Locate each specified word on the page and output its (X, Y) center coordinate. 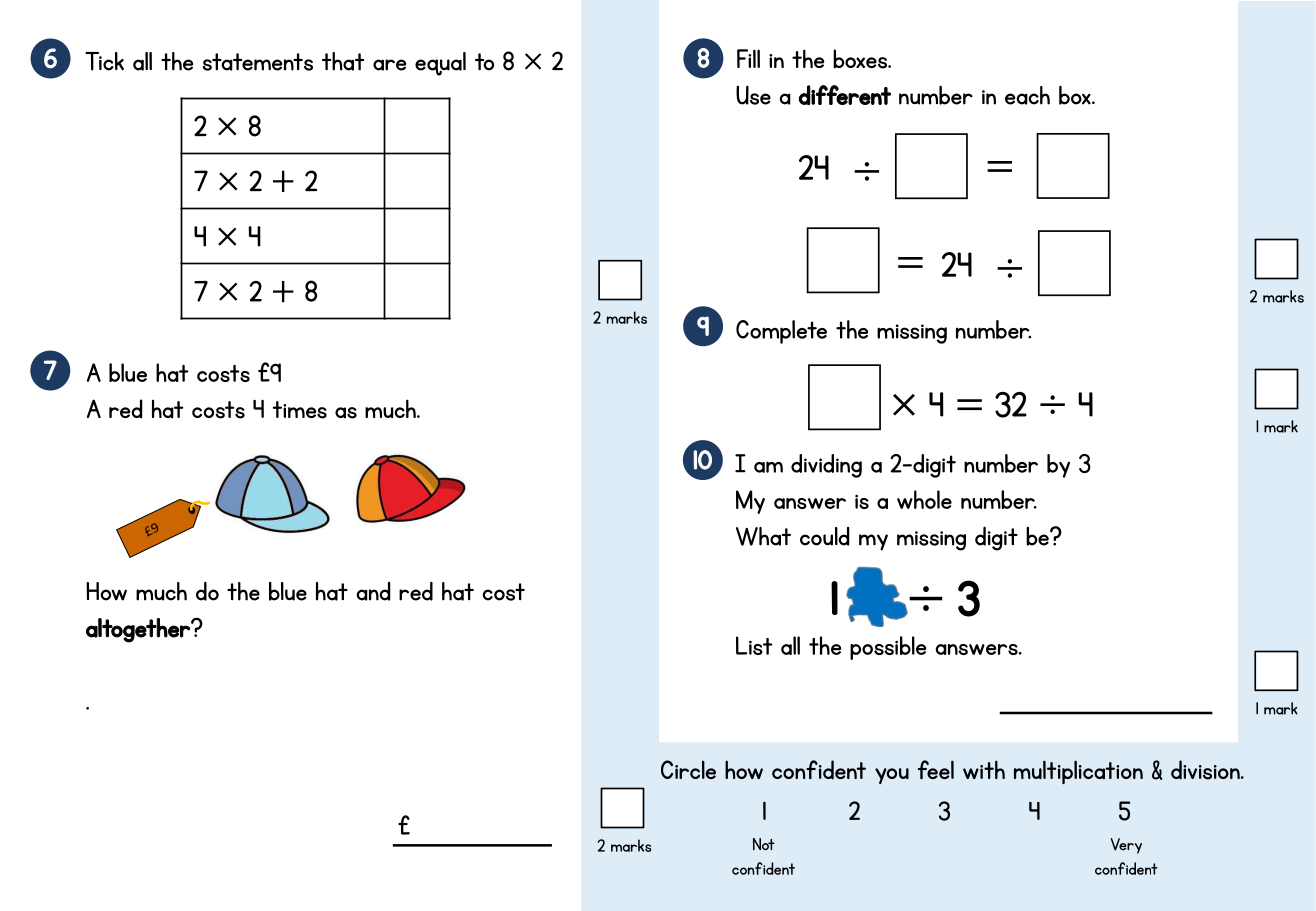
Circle (688, 769)
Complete (781, 332)
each (1027, 95)
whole (924, 499)
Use (753, 95)
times (300, 410)
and (373, 591)
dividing (826, 466)
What (763, 536)
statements (258, 62)
